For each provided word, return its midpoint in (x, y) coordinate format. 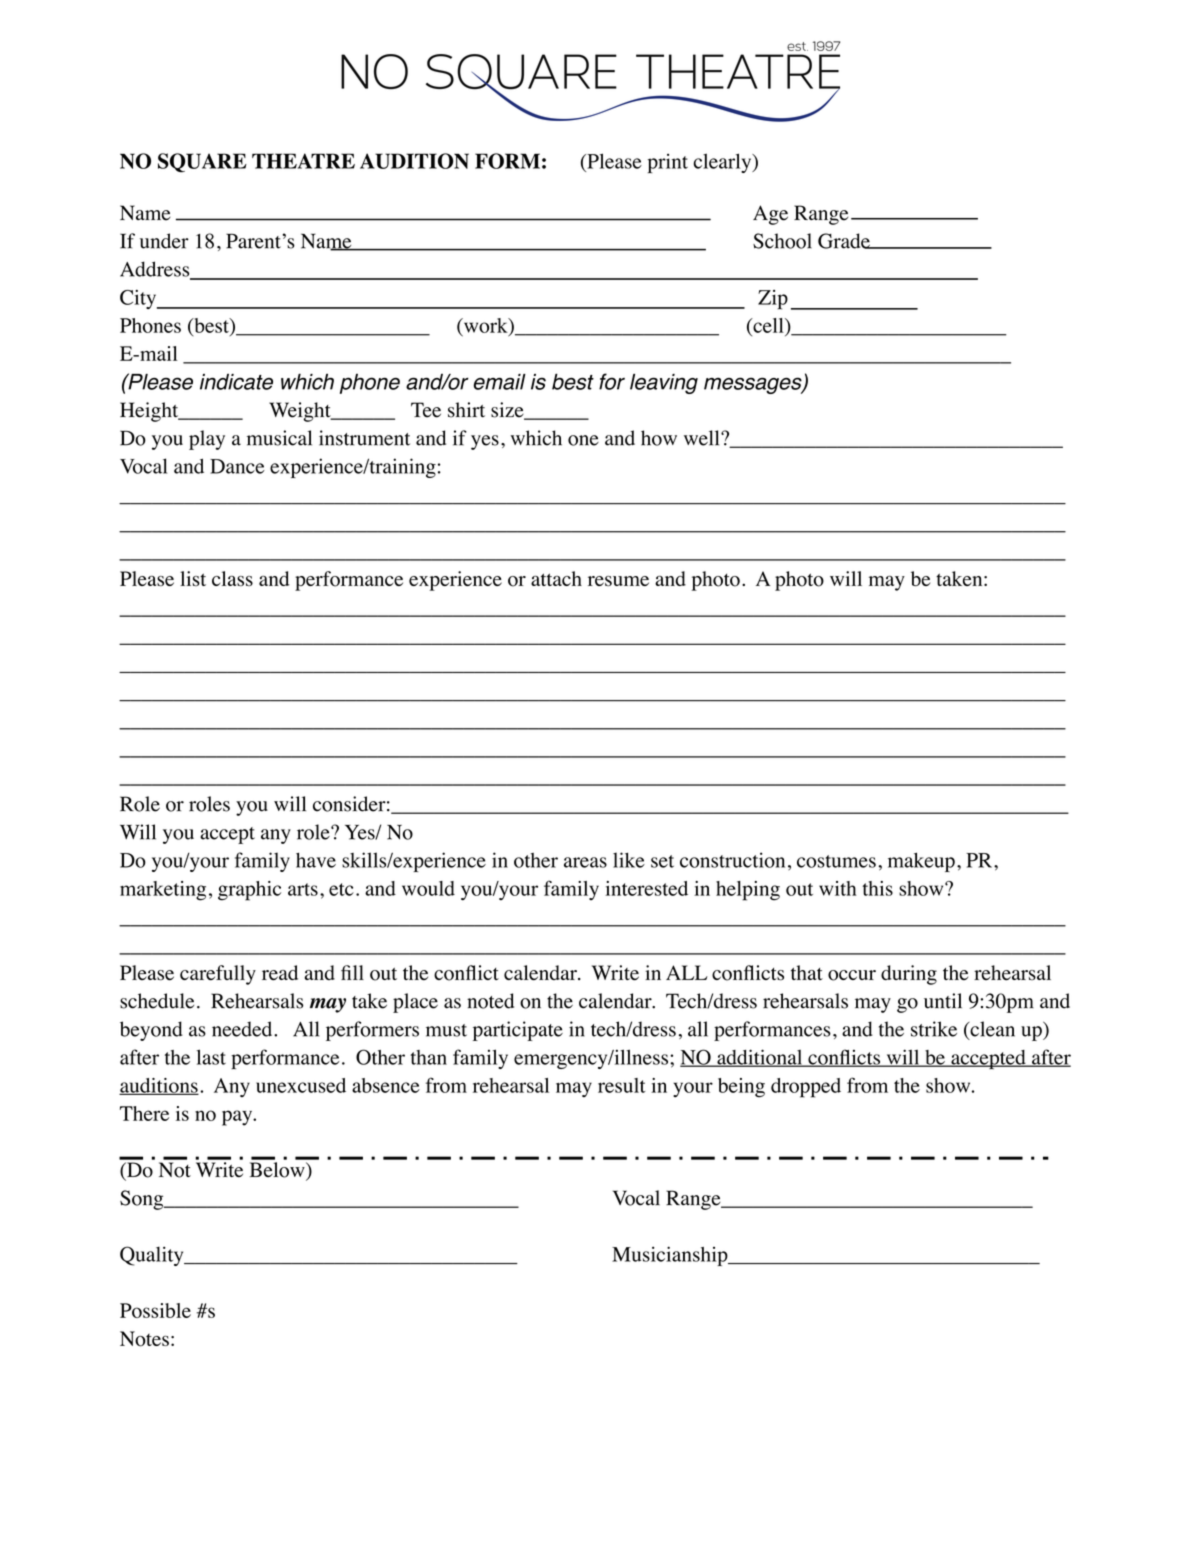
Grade (845, 241)
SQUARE (202, 163)
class (232, 578)
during (909, 975)
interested (646, 888)
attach (556, 578)
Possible (155, 1310)
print (668, 163)
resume (618, 581)
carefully (218, 975)
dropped (806, 1088)
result (622, 1085)
